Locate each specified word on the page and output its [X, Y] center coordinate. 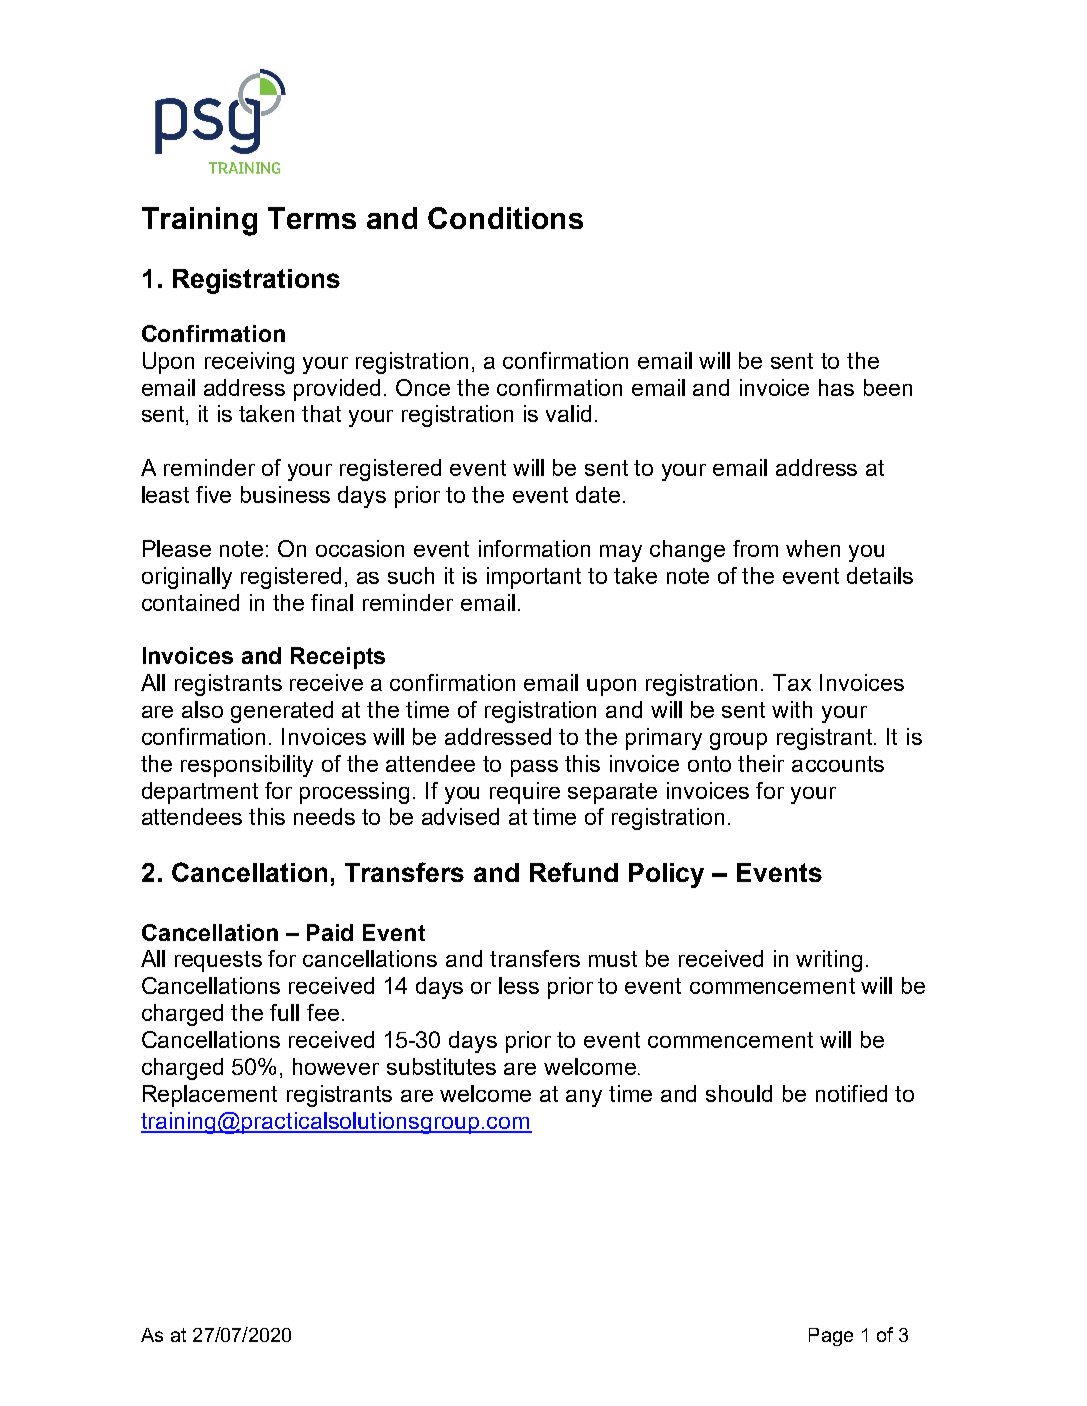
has [836, 387]
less [519, 985]
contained [190, 602]
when [813, 548]
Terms [312, 218]
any [584, 1098]
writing [829, 961]
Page [831, 1337]
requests [218, 961]
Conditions [505, 218]
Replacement [210, 1096]
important [534, 578]
